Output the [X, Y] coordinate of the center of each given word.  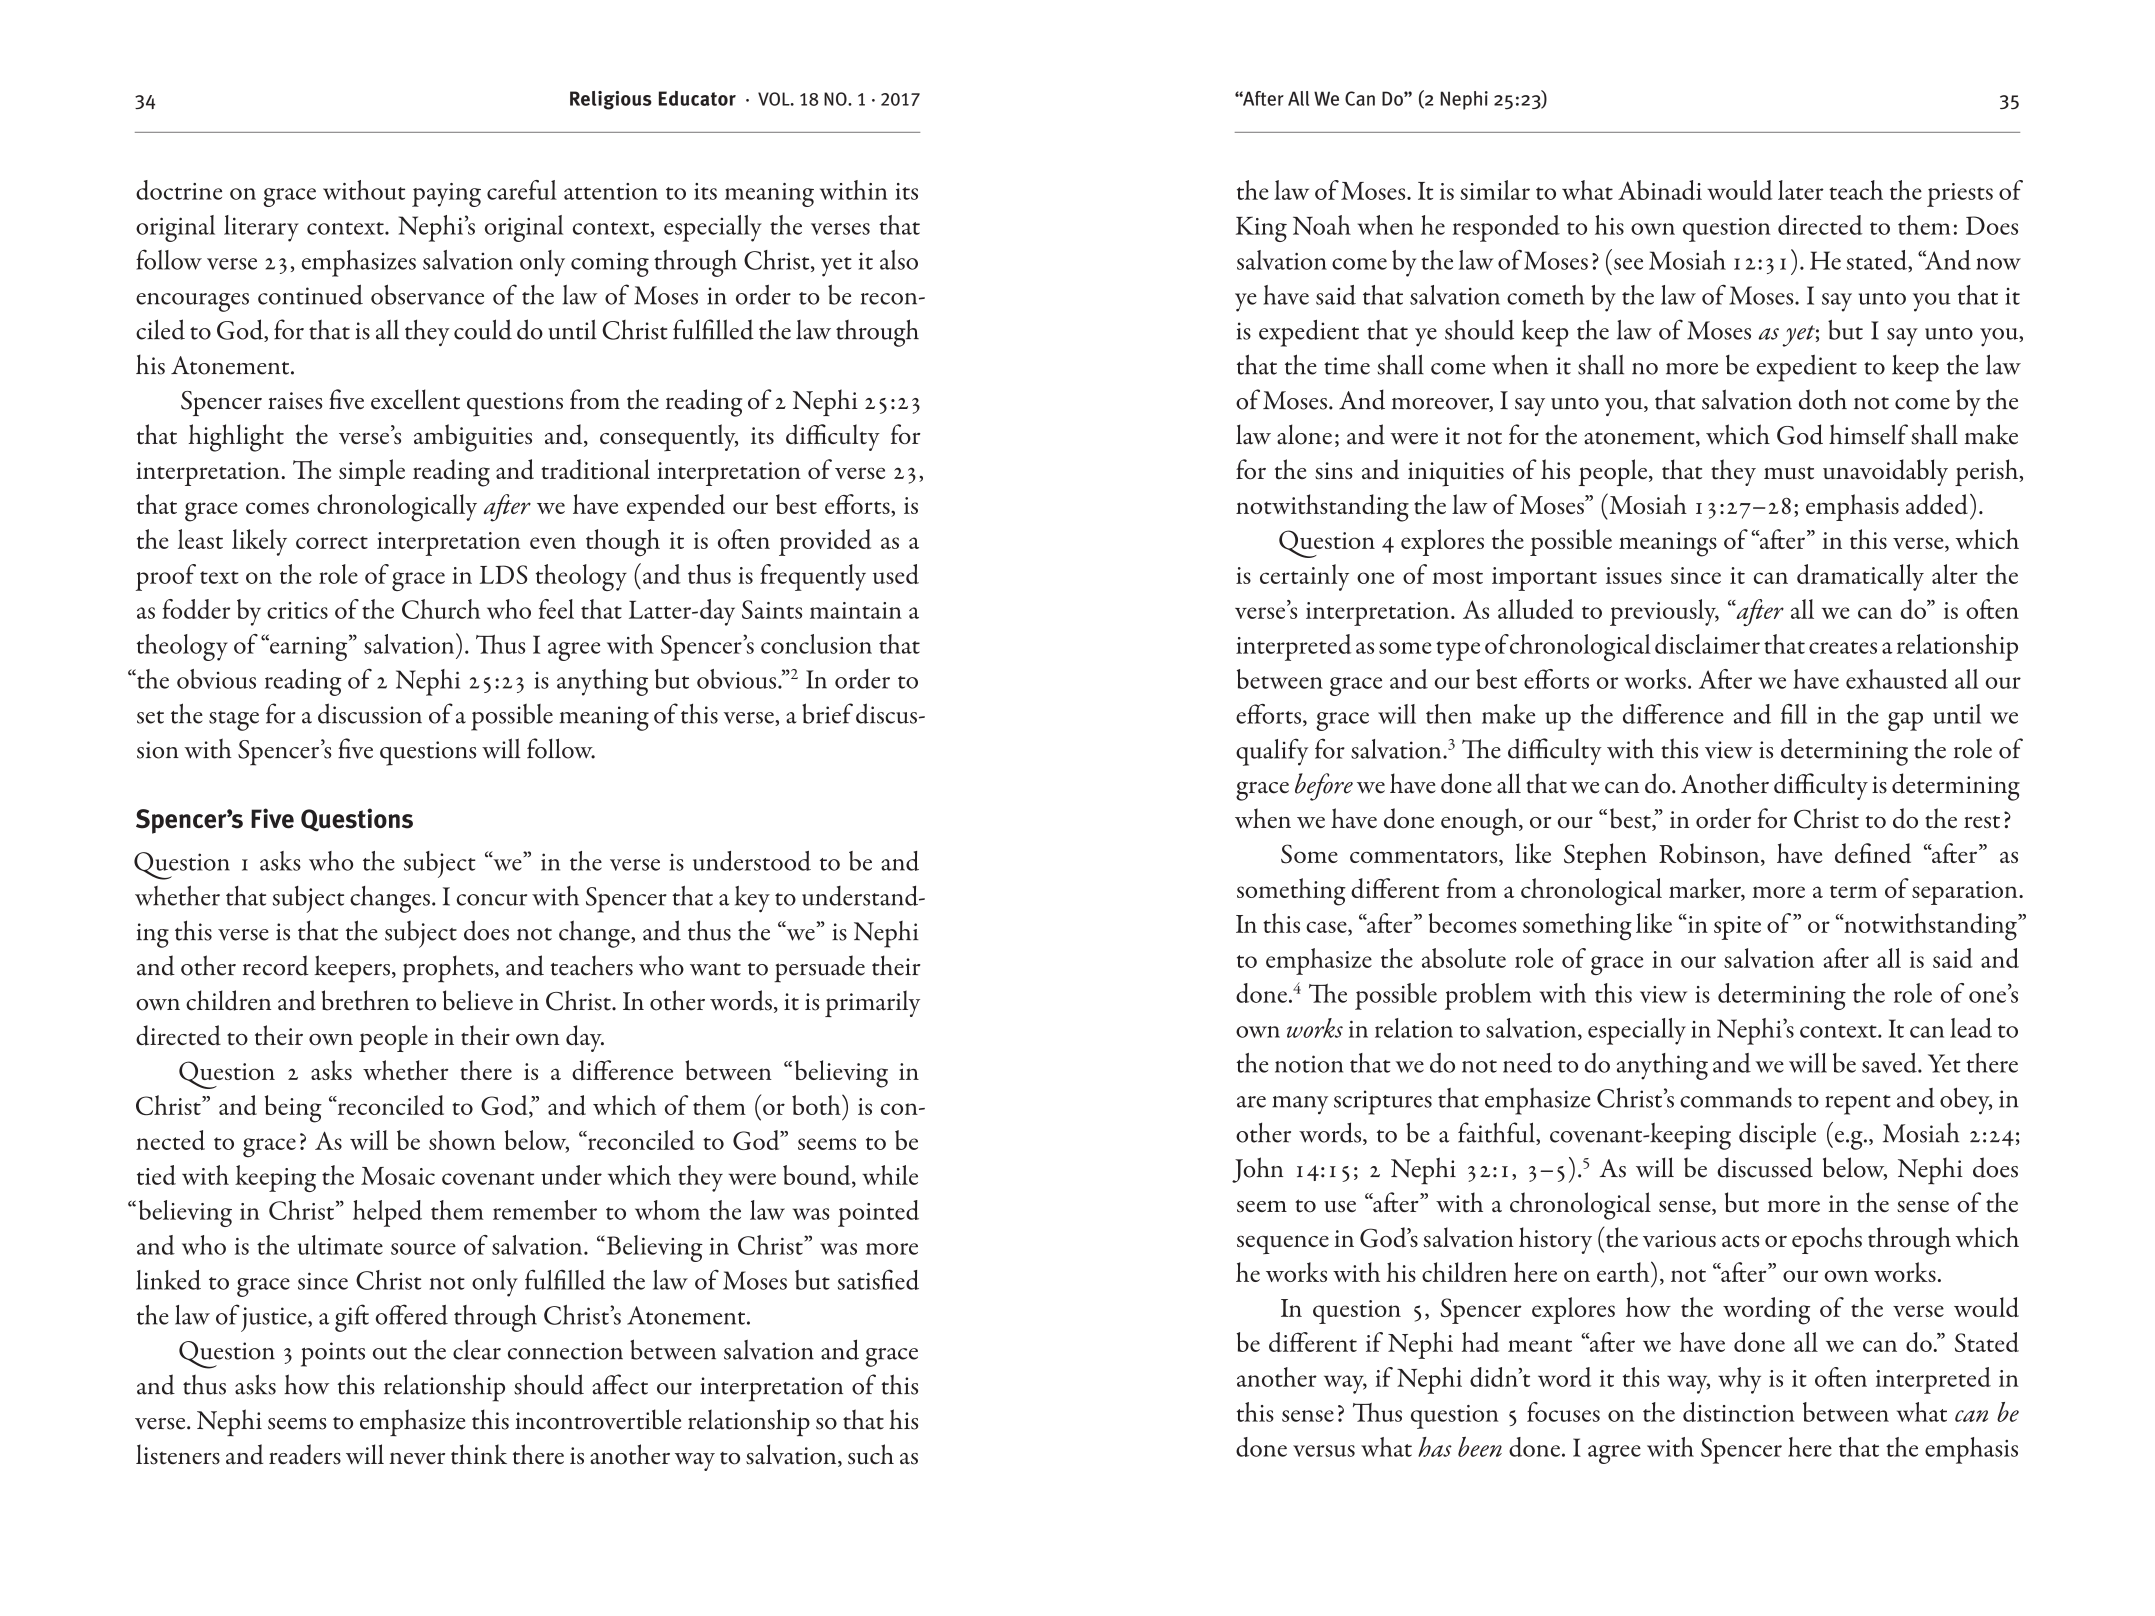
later [1801, 190]
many [1300, 1105]
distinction [1739, 1412]
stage [234, 721]
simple [372, 472]
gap [1905, 721]
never [417, 1458]
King [1261, 229]
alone [1304, 434]
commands [1736, 1098]
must [1789, 473]
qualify [1272, 752]
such [871, 1454]
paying [446, 195]
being [293, 1109]
